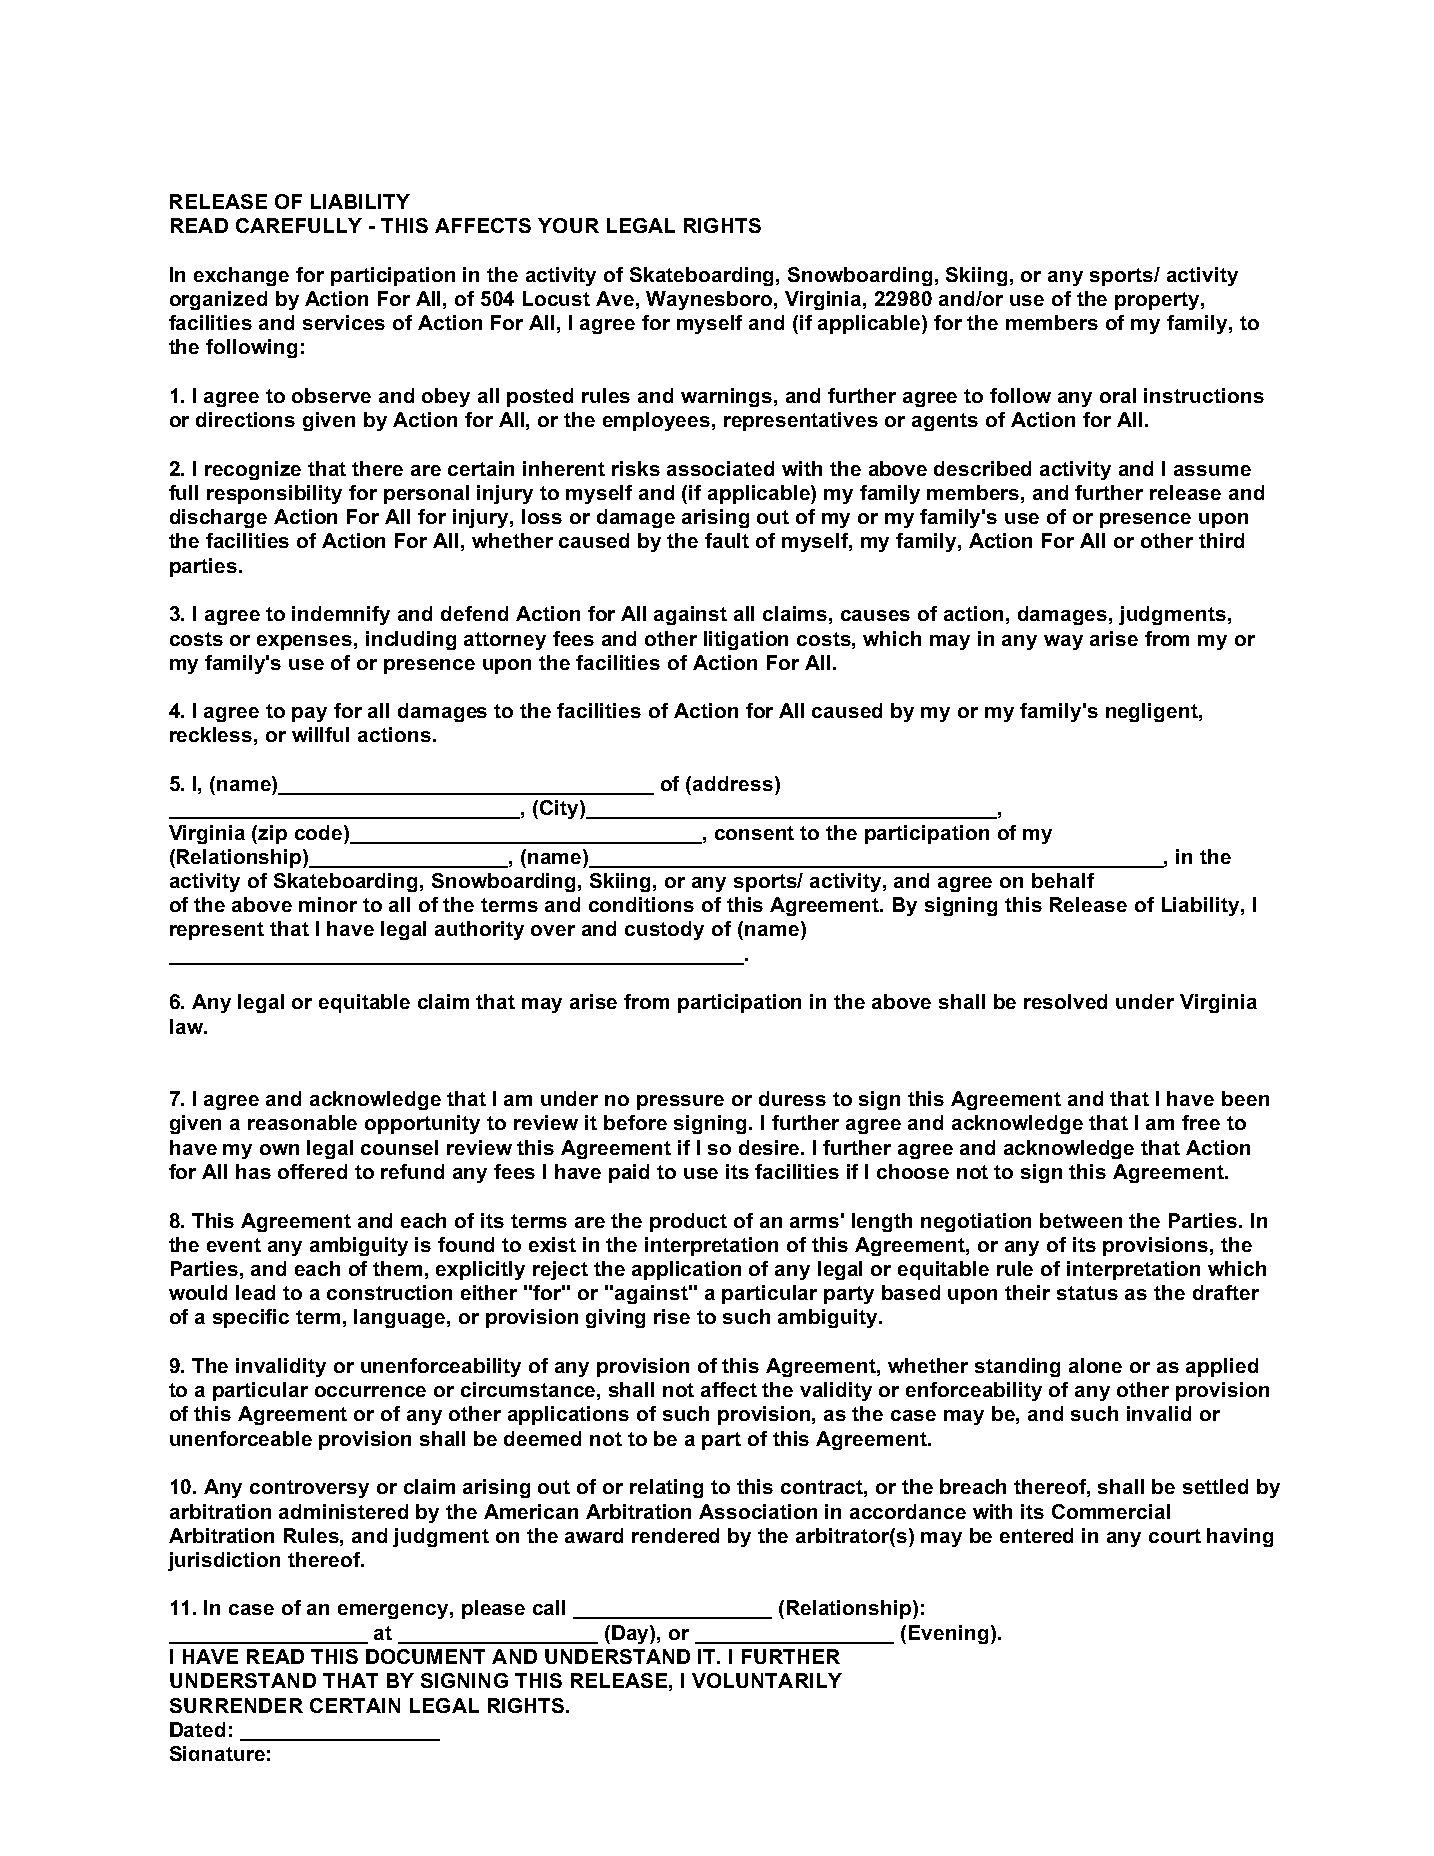  What do you see at coordinates (1081, 1220) in the screenshot?
I see `between` at bounding box center [1081, 1220].
